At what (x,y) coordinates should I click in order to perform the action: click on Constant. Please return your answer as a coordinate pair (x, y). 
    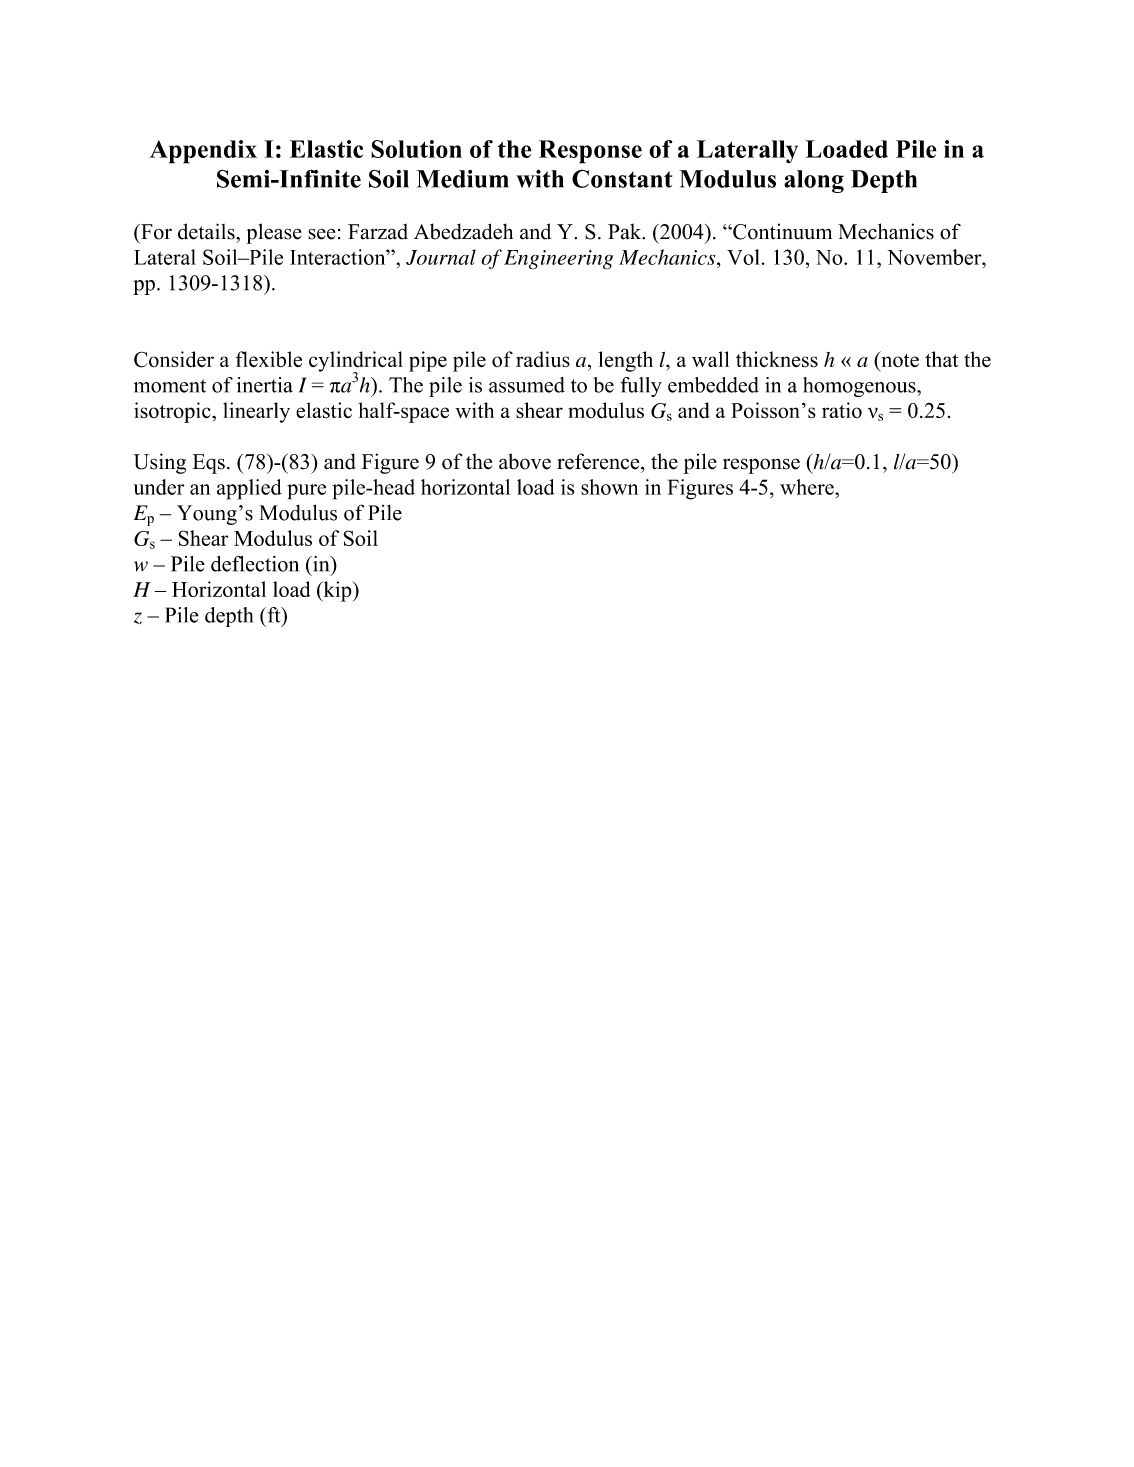
    Looking at the image, I should click on (622, 178).
